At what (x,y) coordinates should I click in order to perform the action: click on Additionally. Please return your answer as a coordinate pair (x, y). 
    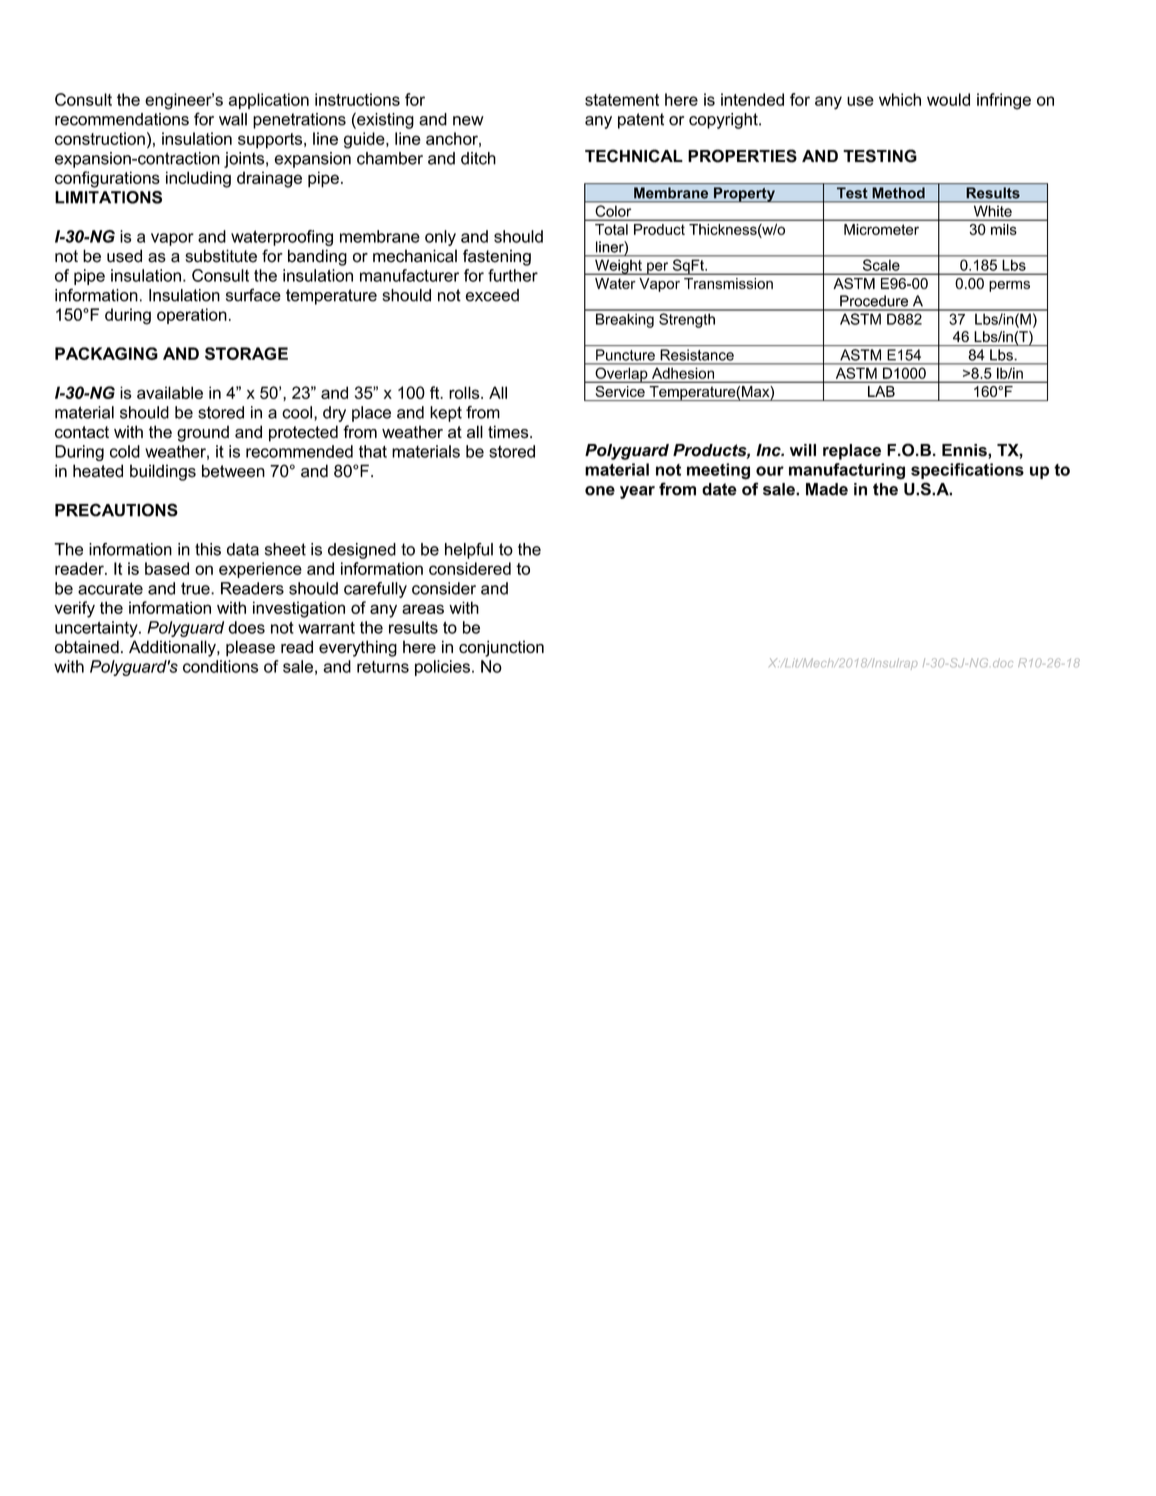
    Looking at the image, I should click on (173, 648).
